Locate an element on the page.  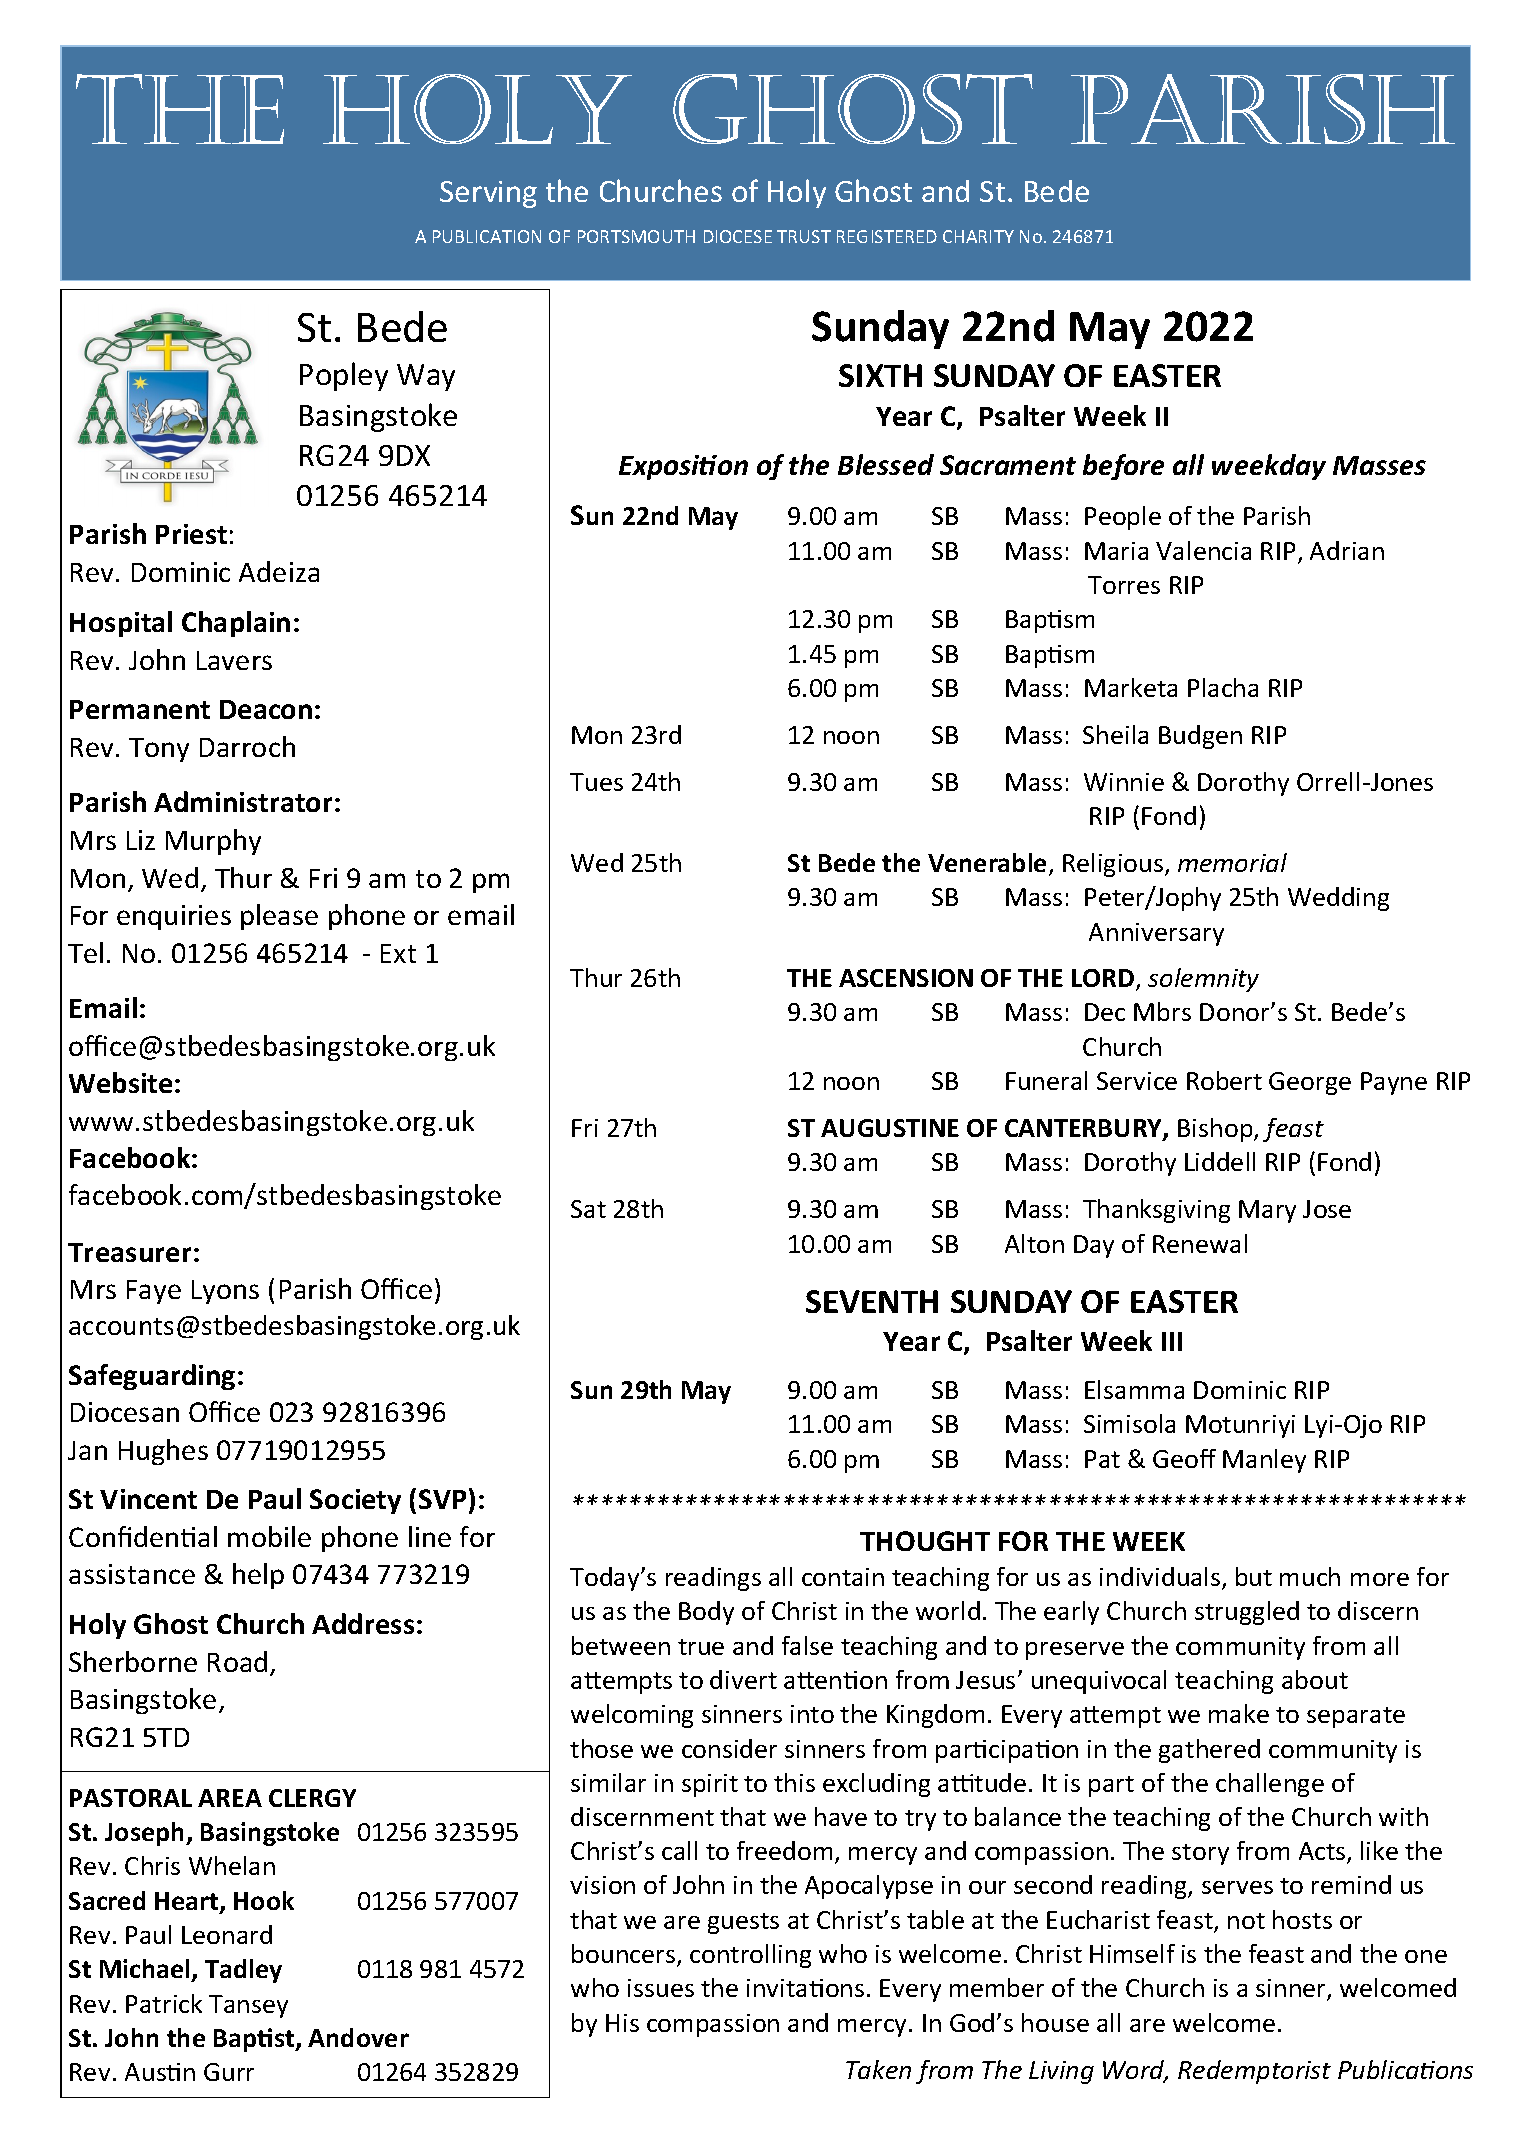
invitations is located at coordinates (805, 1988).
